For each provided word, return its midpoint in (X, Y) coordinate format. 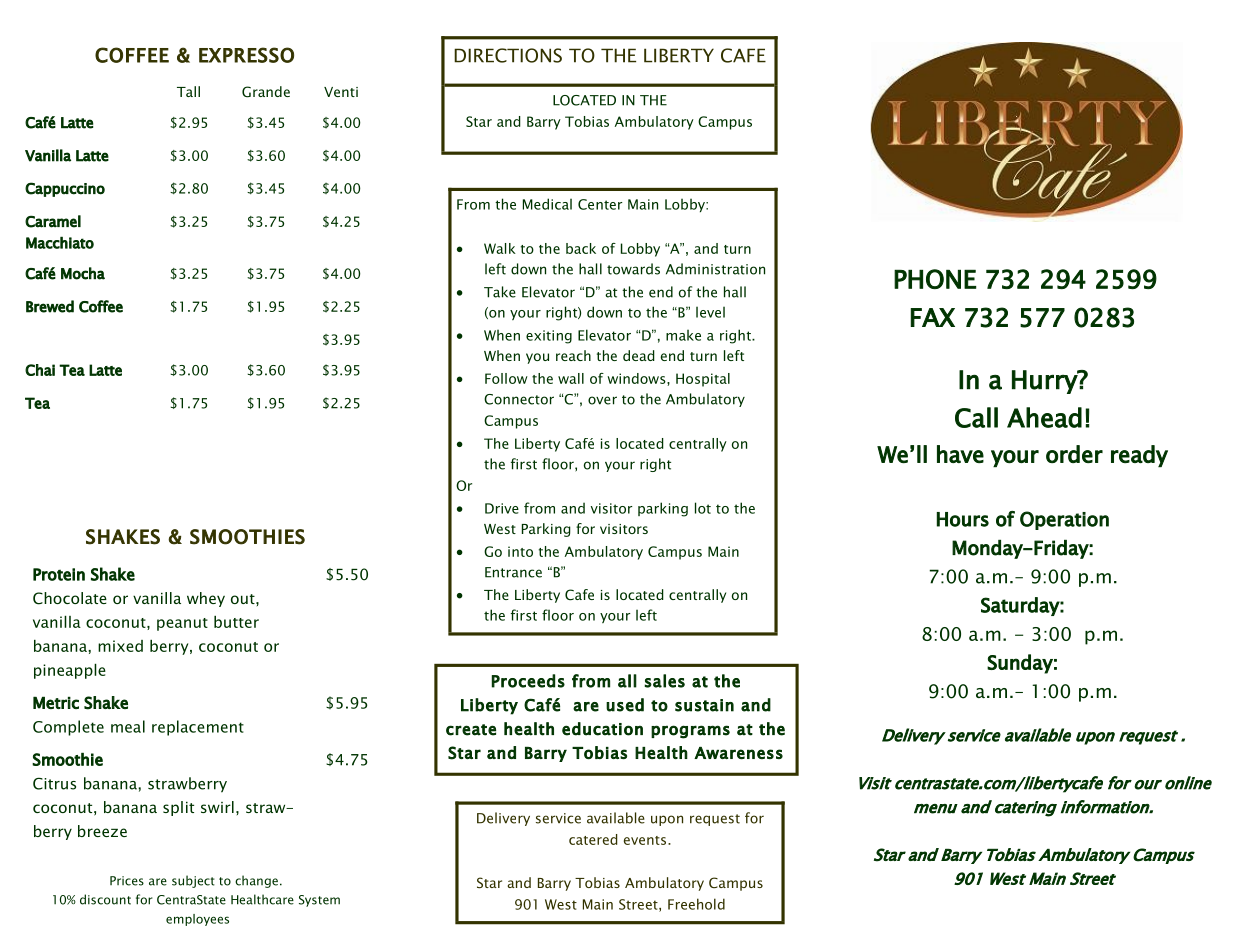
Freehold (696, 904)
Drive (502, 508)
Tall (188, 91)
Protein (59, 574)
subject (193, 881)
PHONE (935, 279)
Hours (963, 519)
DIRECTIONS (508, 55)
